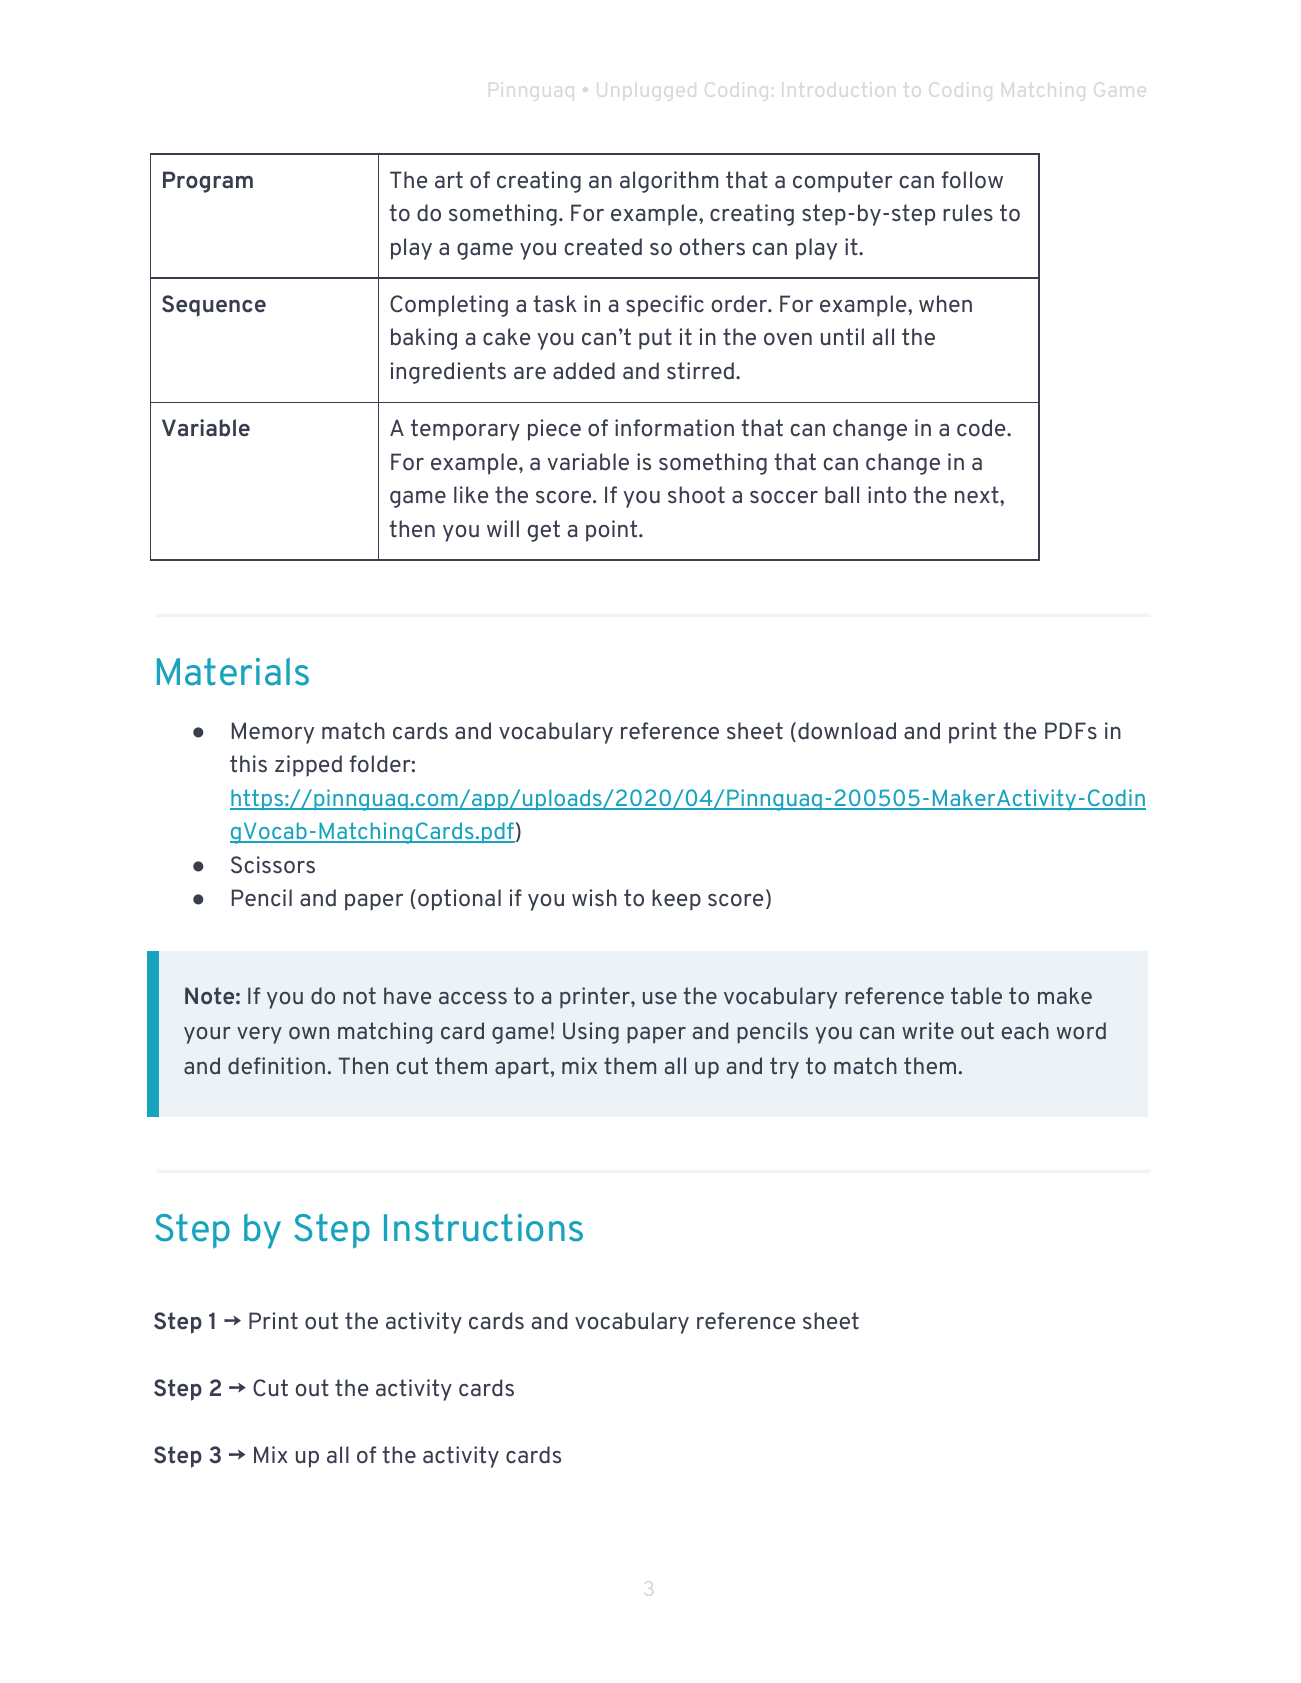  I want to click on apart, so click(522, 1068).
